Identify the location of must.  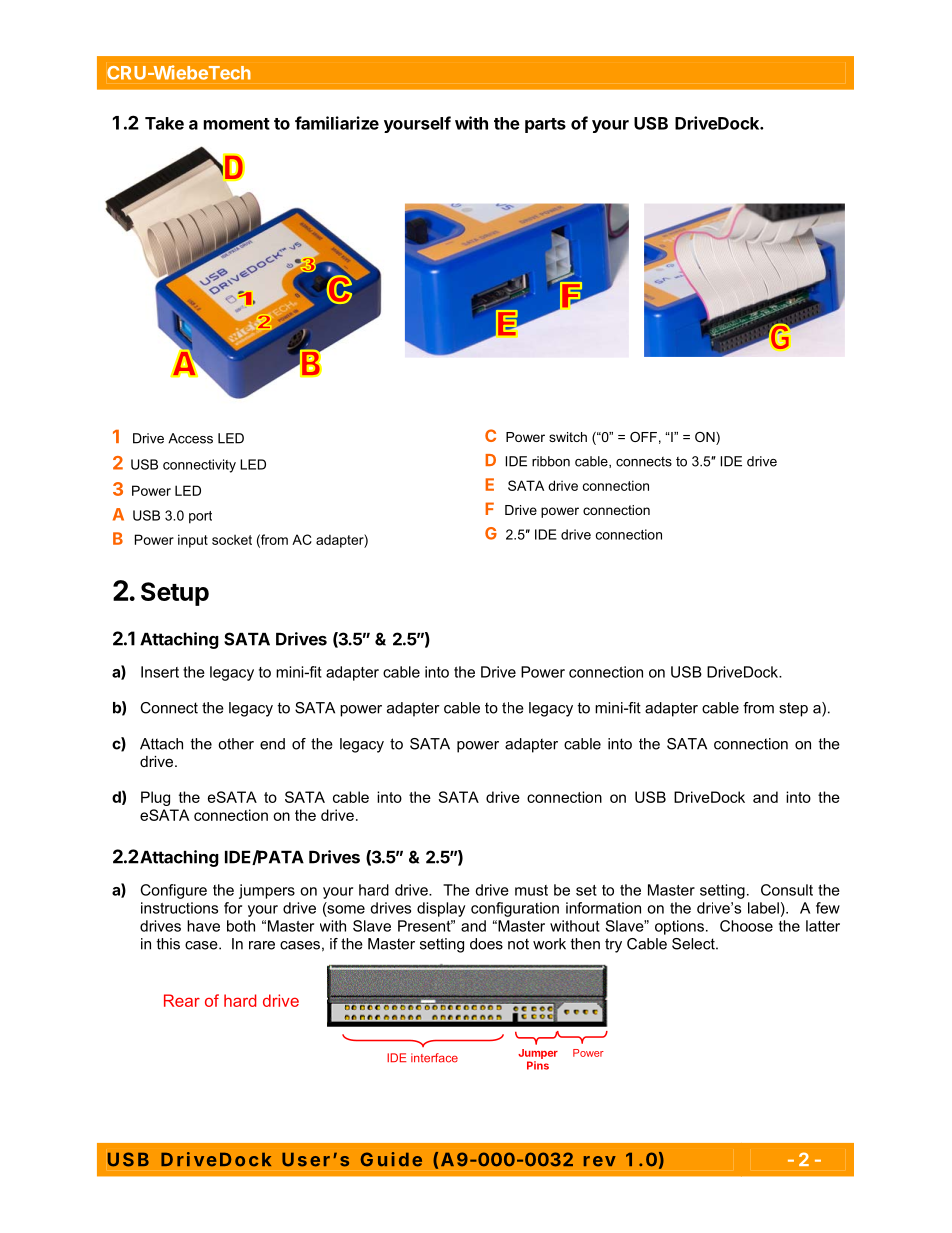
(531, 890).
